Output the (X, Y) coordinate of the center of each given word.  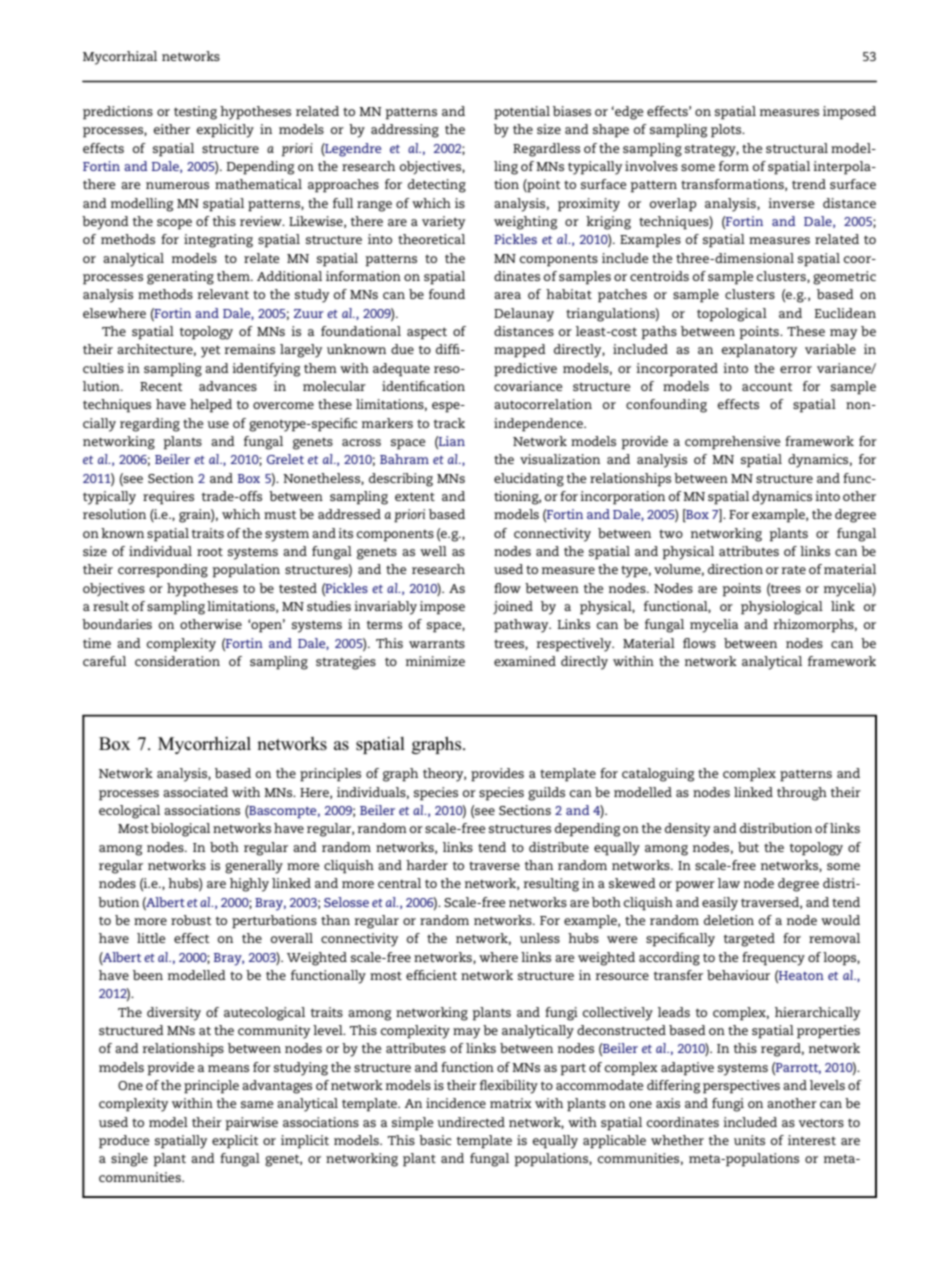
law (729, 883)
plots (727, 131)
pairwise (251, 1124)
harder (427, 865)
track (449, 423)
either (172, 129)
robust (191, 920)
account (767, 386)
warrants (437, 644)
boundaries (117, 624)
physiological (782, 608)
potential (522, 113)
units (749, 1140)
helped (211, 406)
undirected (471, 1122)
